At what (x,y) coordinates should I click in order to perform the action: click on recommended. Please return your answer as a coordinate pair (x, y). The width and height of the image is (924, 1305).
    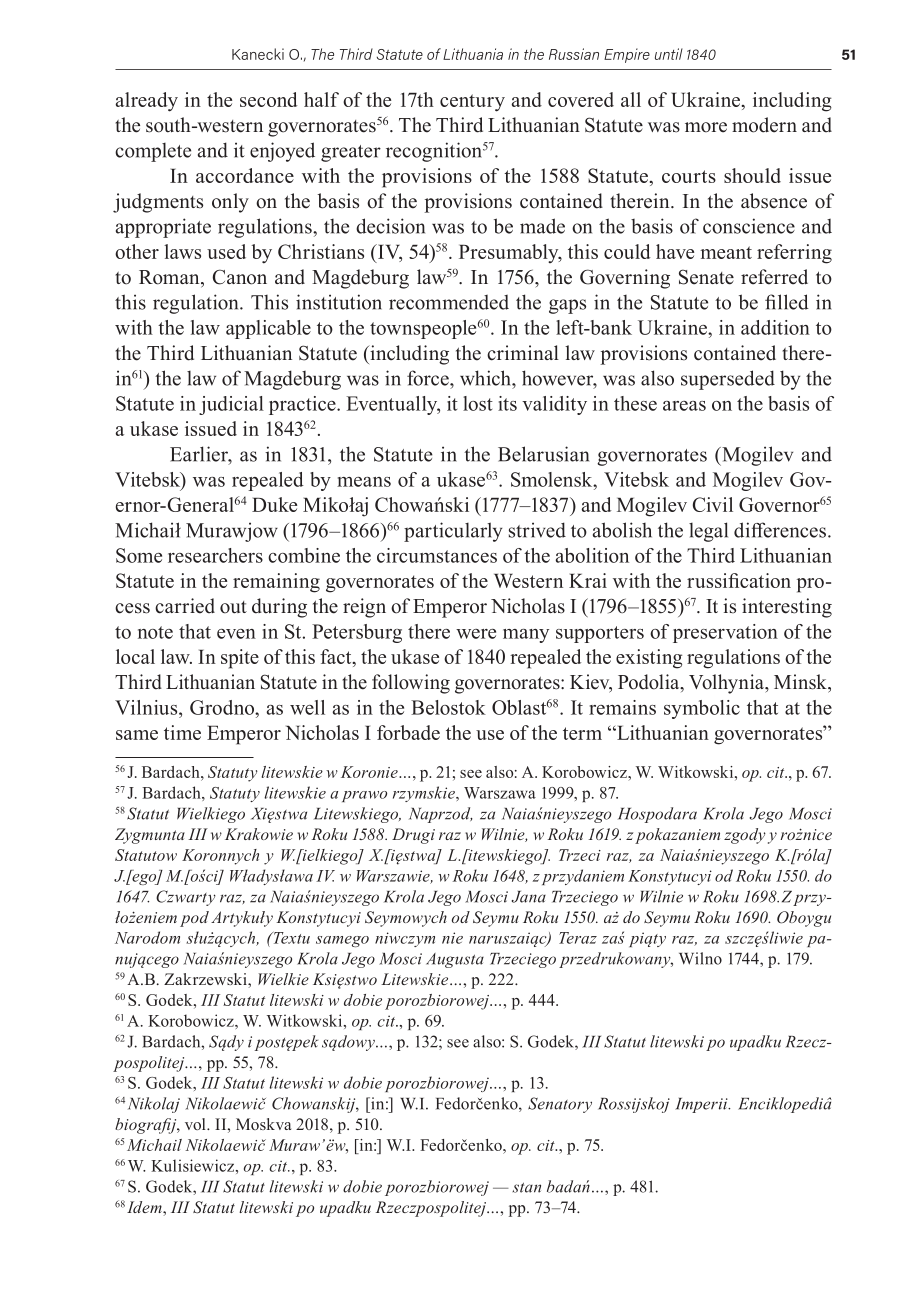
    Looking at the image, I should click on (449, 302).
